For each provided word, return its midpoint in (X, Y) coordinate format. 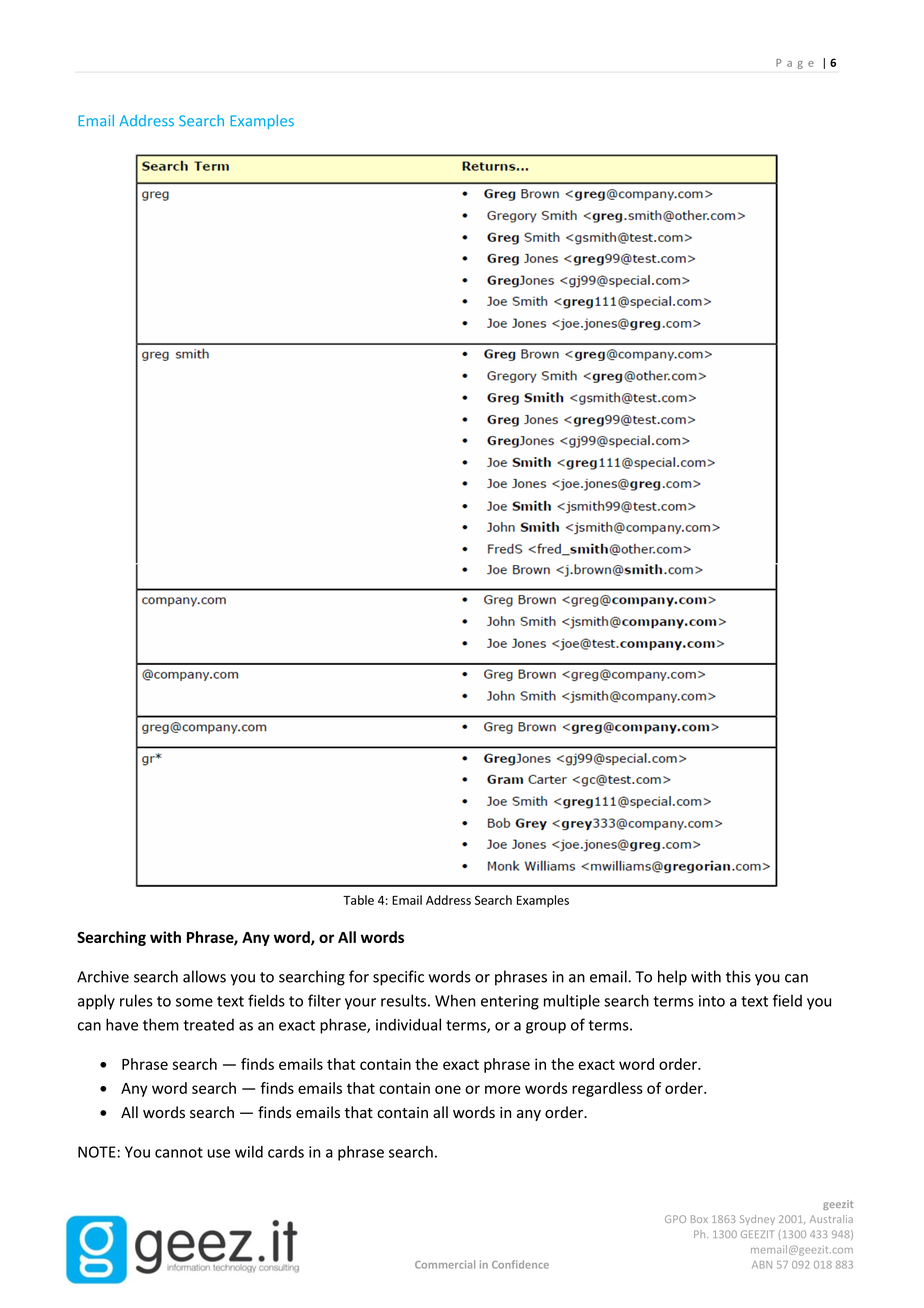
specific (398, 978)
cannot (179, 1152)
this (738, 976)
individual (408, 1024)
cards (286, 1152)
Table (358, 900)
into (712, 1001)
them (161, 1024)
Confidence (520, 1264)
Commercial (445, 1264)
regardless (607, 1089)
